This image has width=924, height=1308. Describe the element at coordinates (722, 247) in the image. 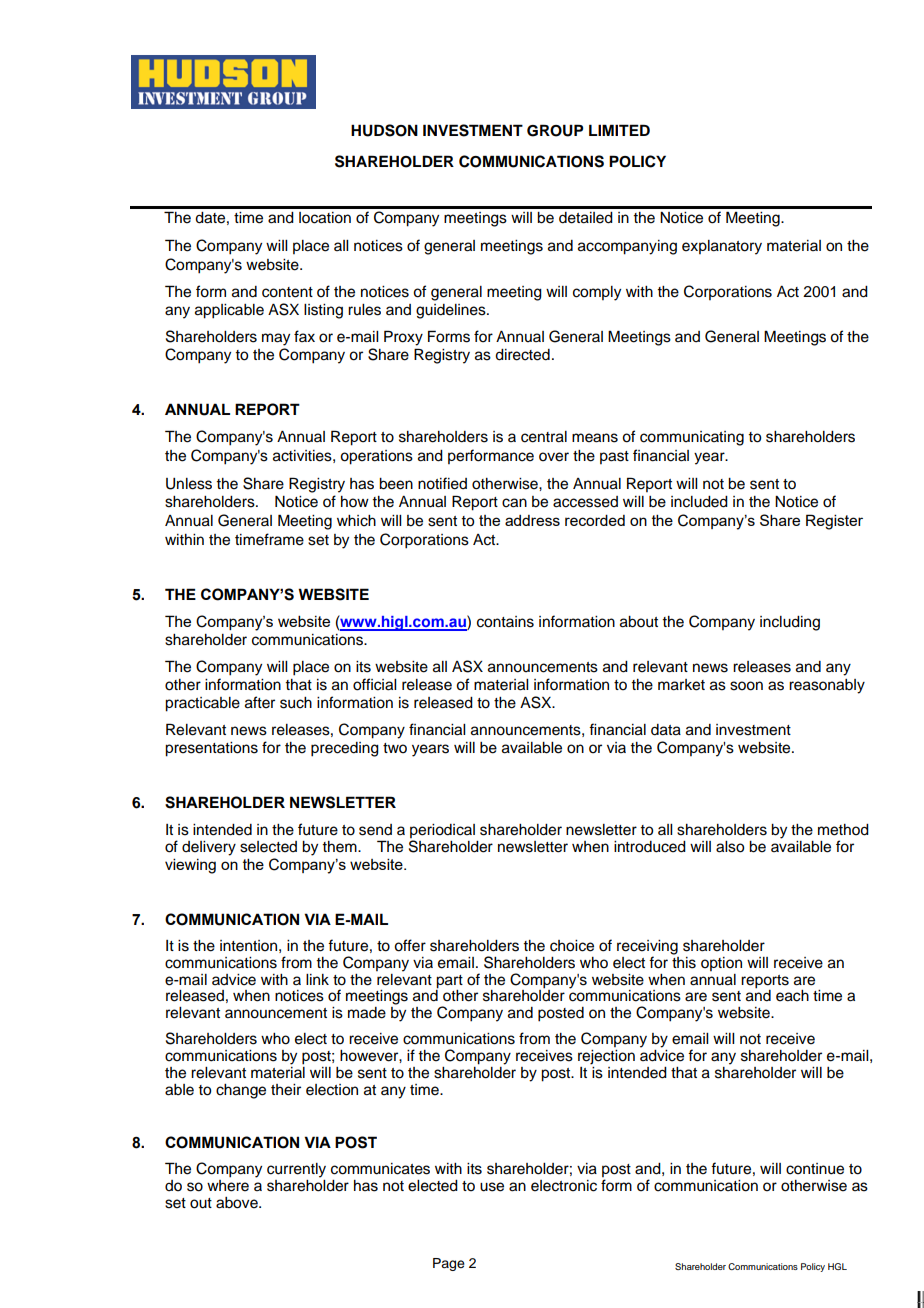

I see `explanatory` at that location.
